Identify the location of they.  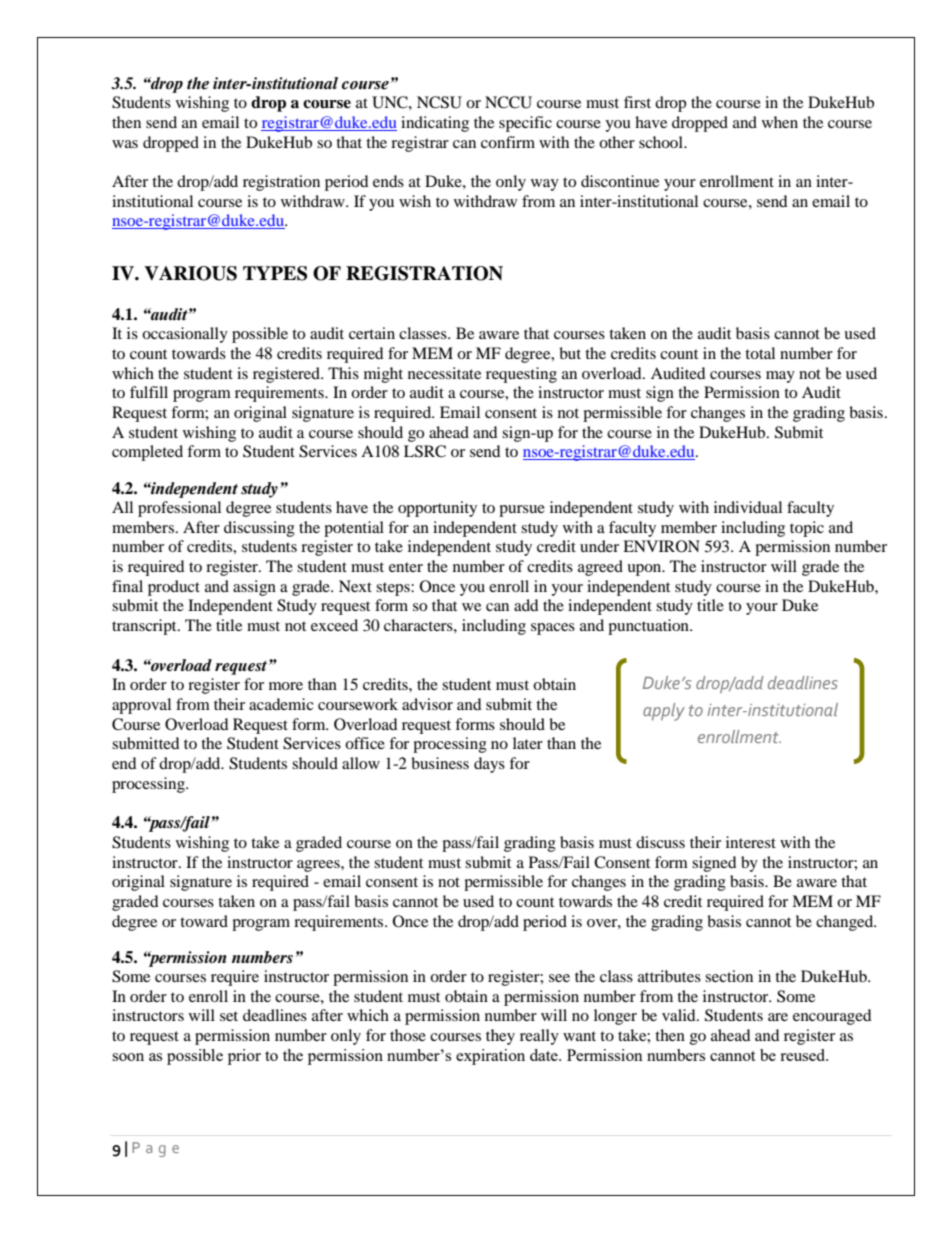
(500, 1037).
